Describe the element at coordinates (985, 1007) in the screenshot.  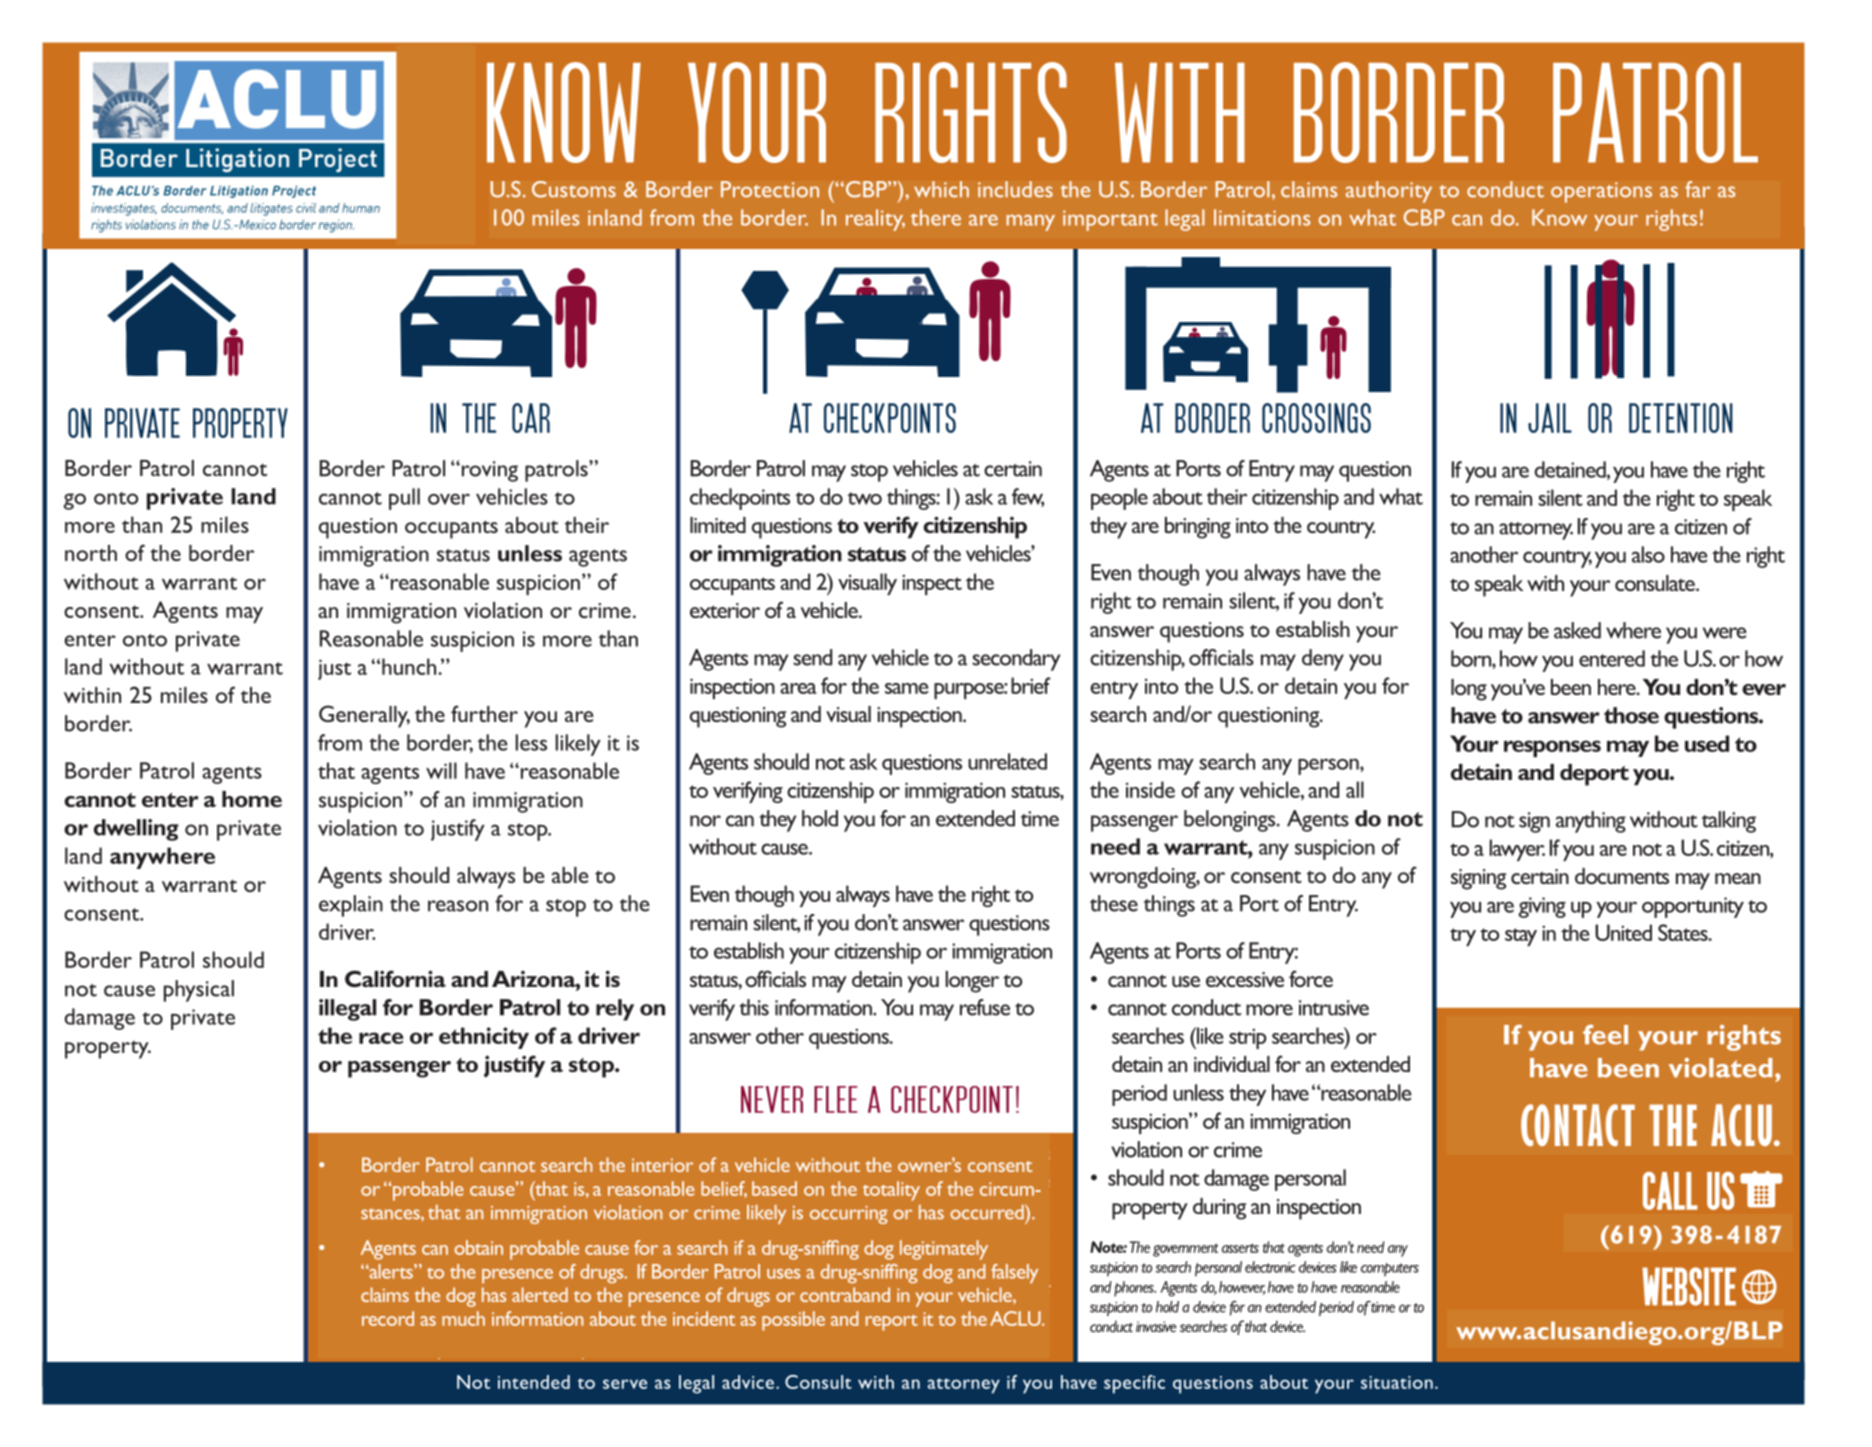
I see `refuse` at that location.
